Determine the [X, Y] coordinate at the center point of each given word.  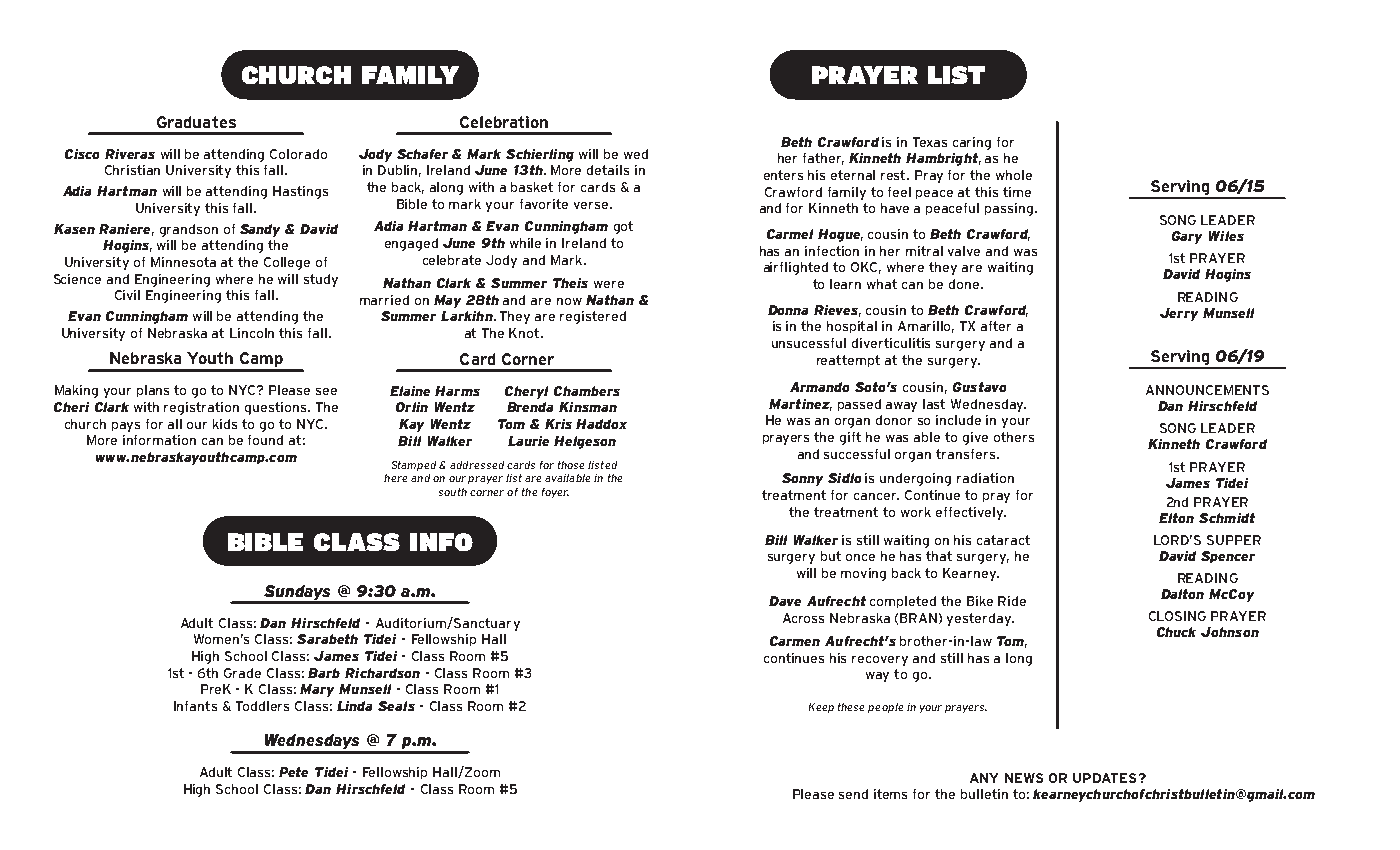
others [1014, 437]
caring [972, 143]
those [571, 465]
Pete [293, 772]
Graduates [196, 122]
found [265, 440]
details [608, 170]
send [853, 794]
